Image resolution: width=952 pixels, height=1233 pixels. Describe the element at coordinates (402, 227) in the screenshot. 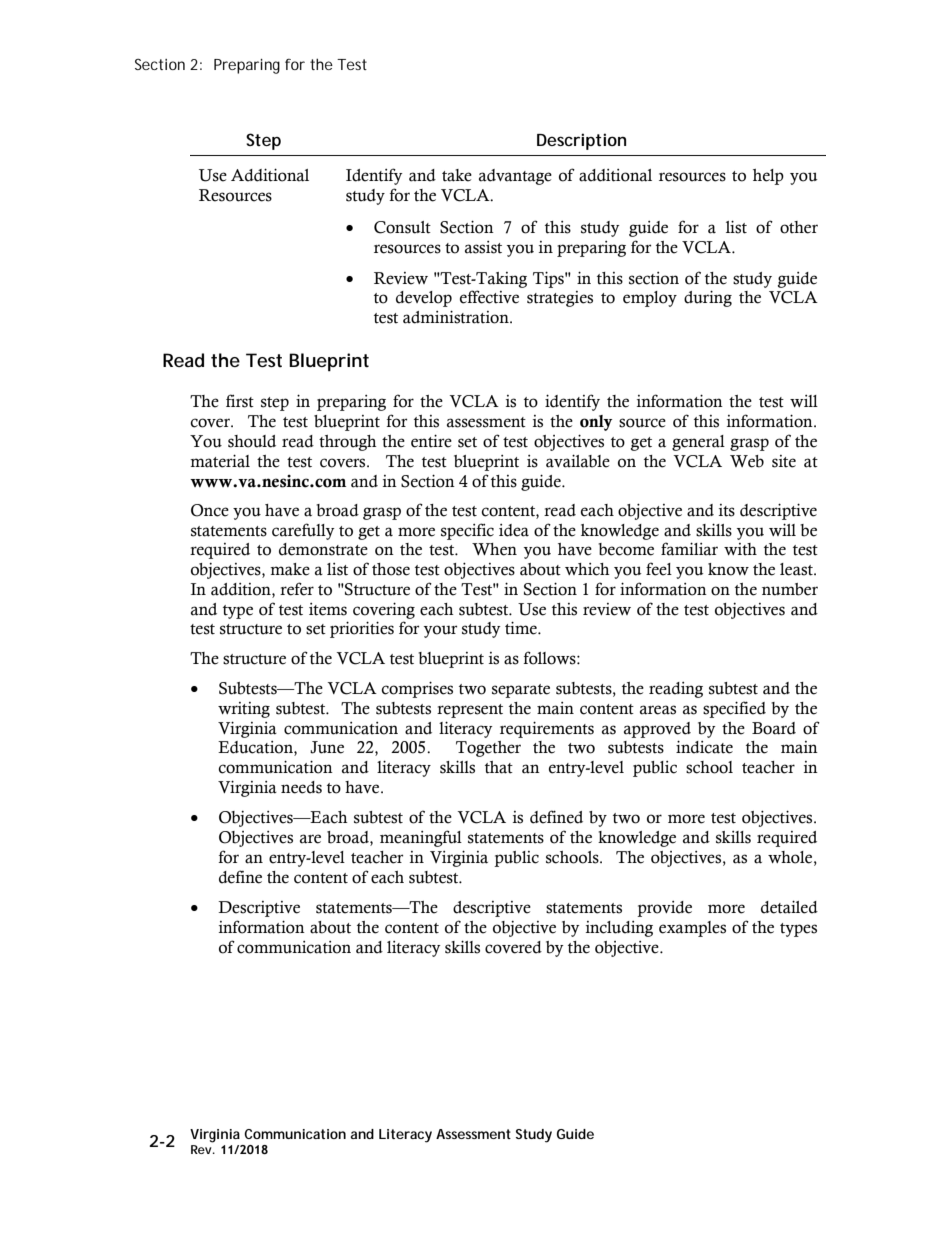

I see `Consult` at that location.
